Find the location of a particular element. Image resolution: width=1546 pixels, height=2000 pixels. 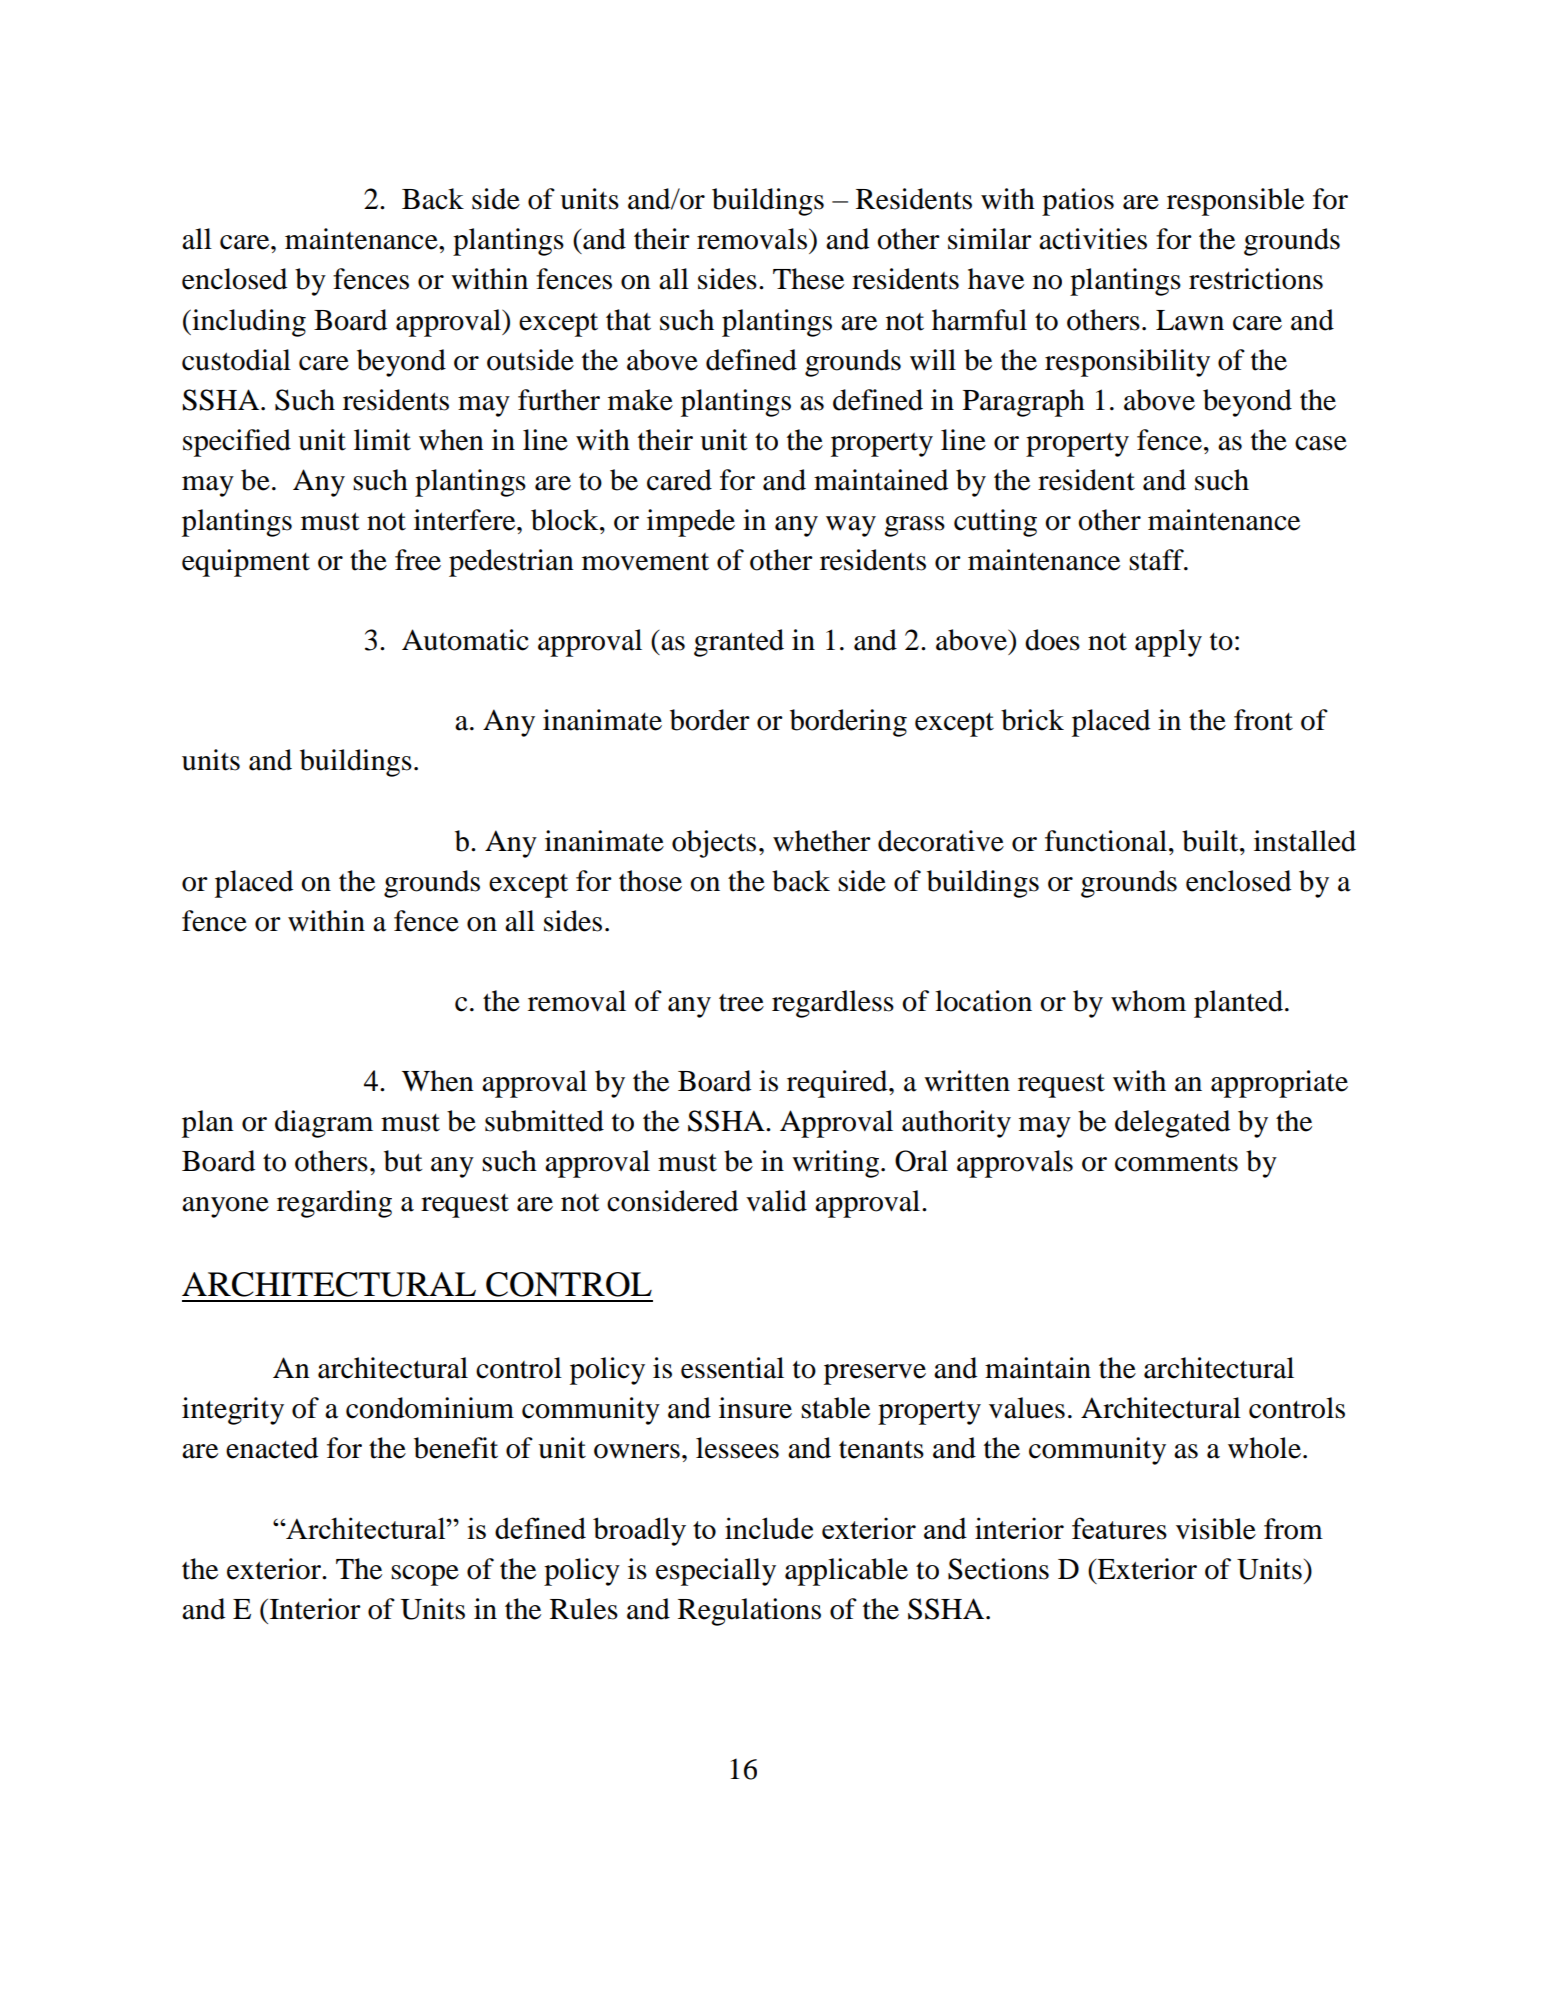

These is located at coordinates (808, 279).
